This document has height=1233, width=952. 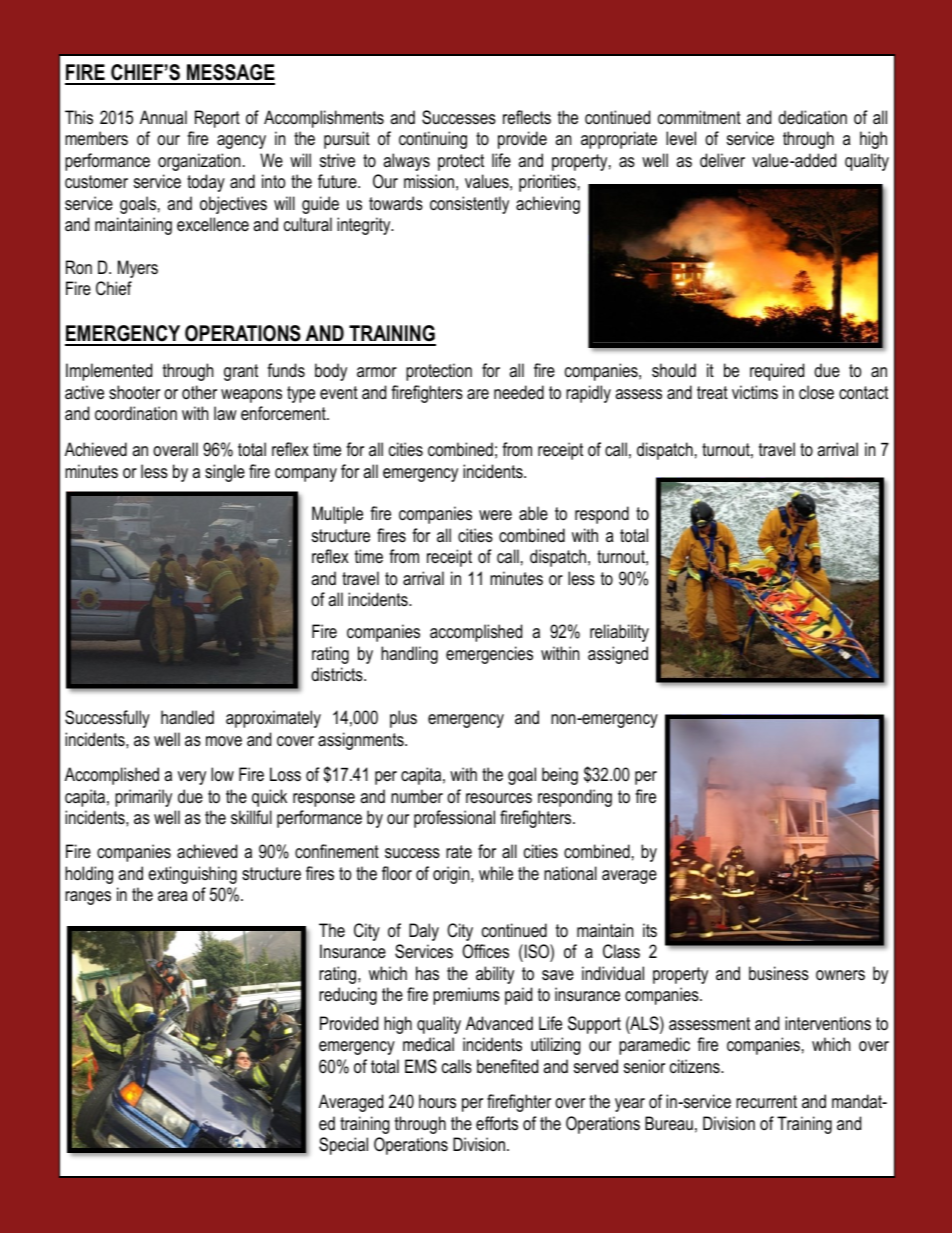 I want to click on efforts, so click(x=497, y=1123).
